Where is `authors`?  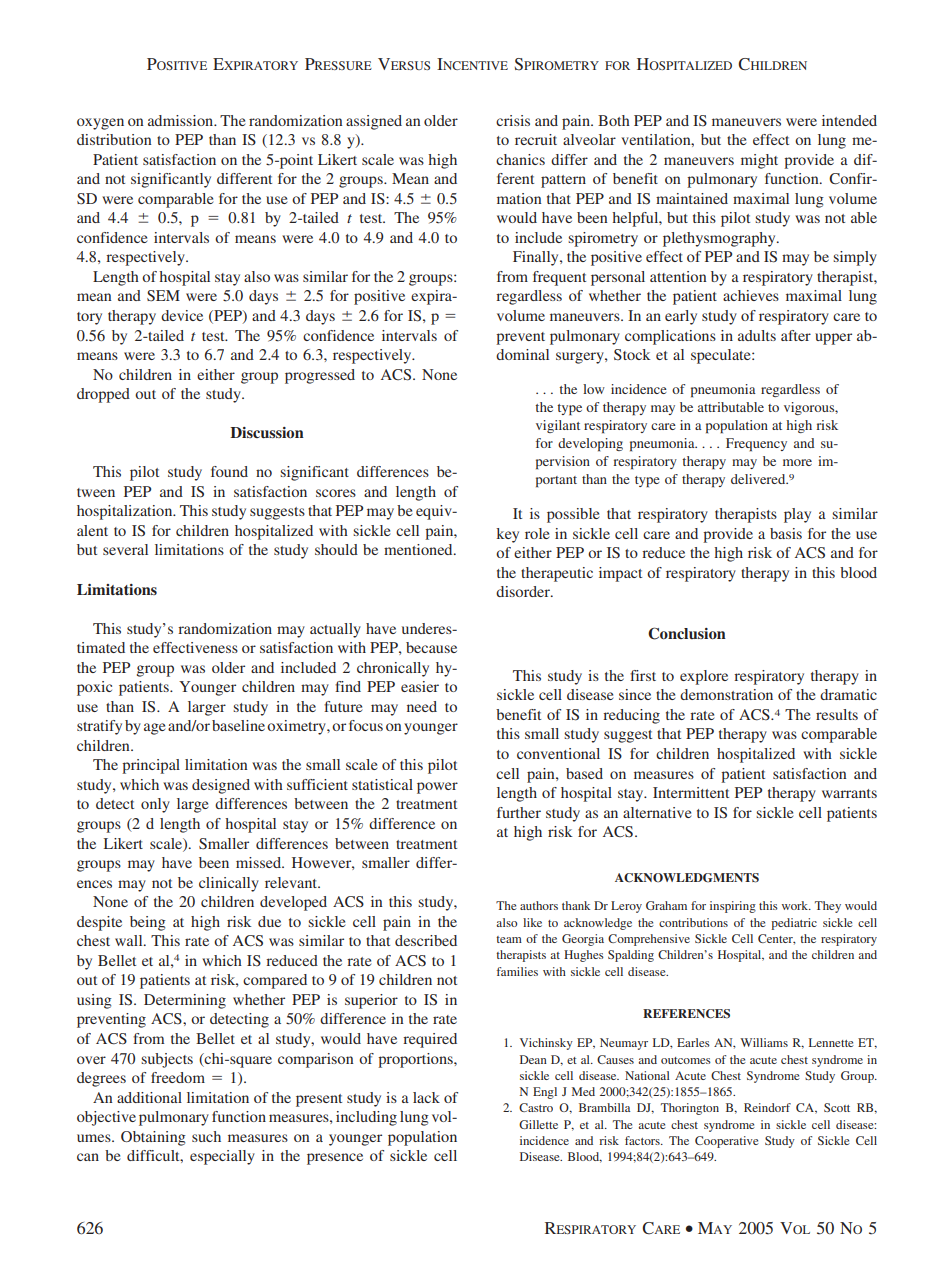 authors is located at coordinates (539, 905).
